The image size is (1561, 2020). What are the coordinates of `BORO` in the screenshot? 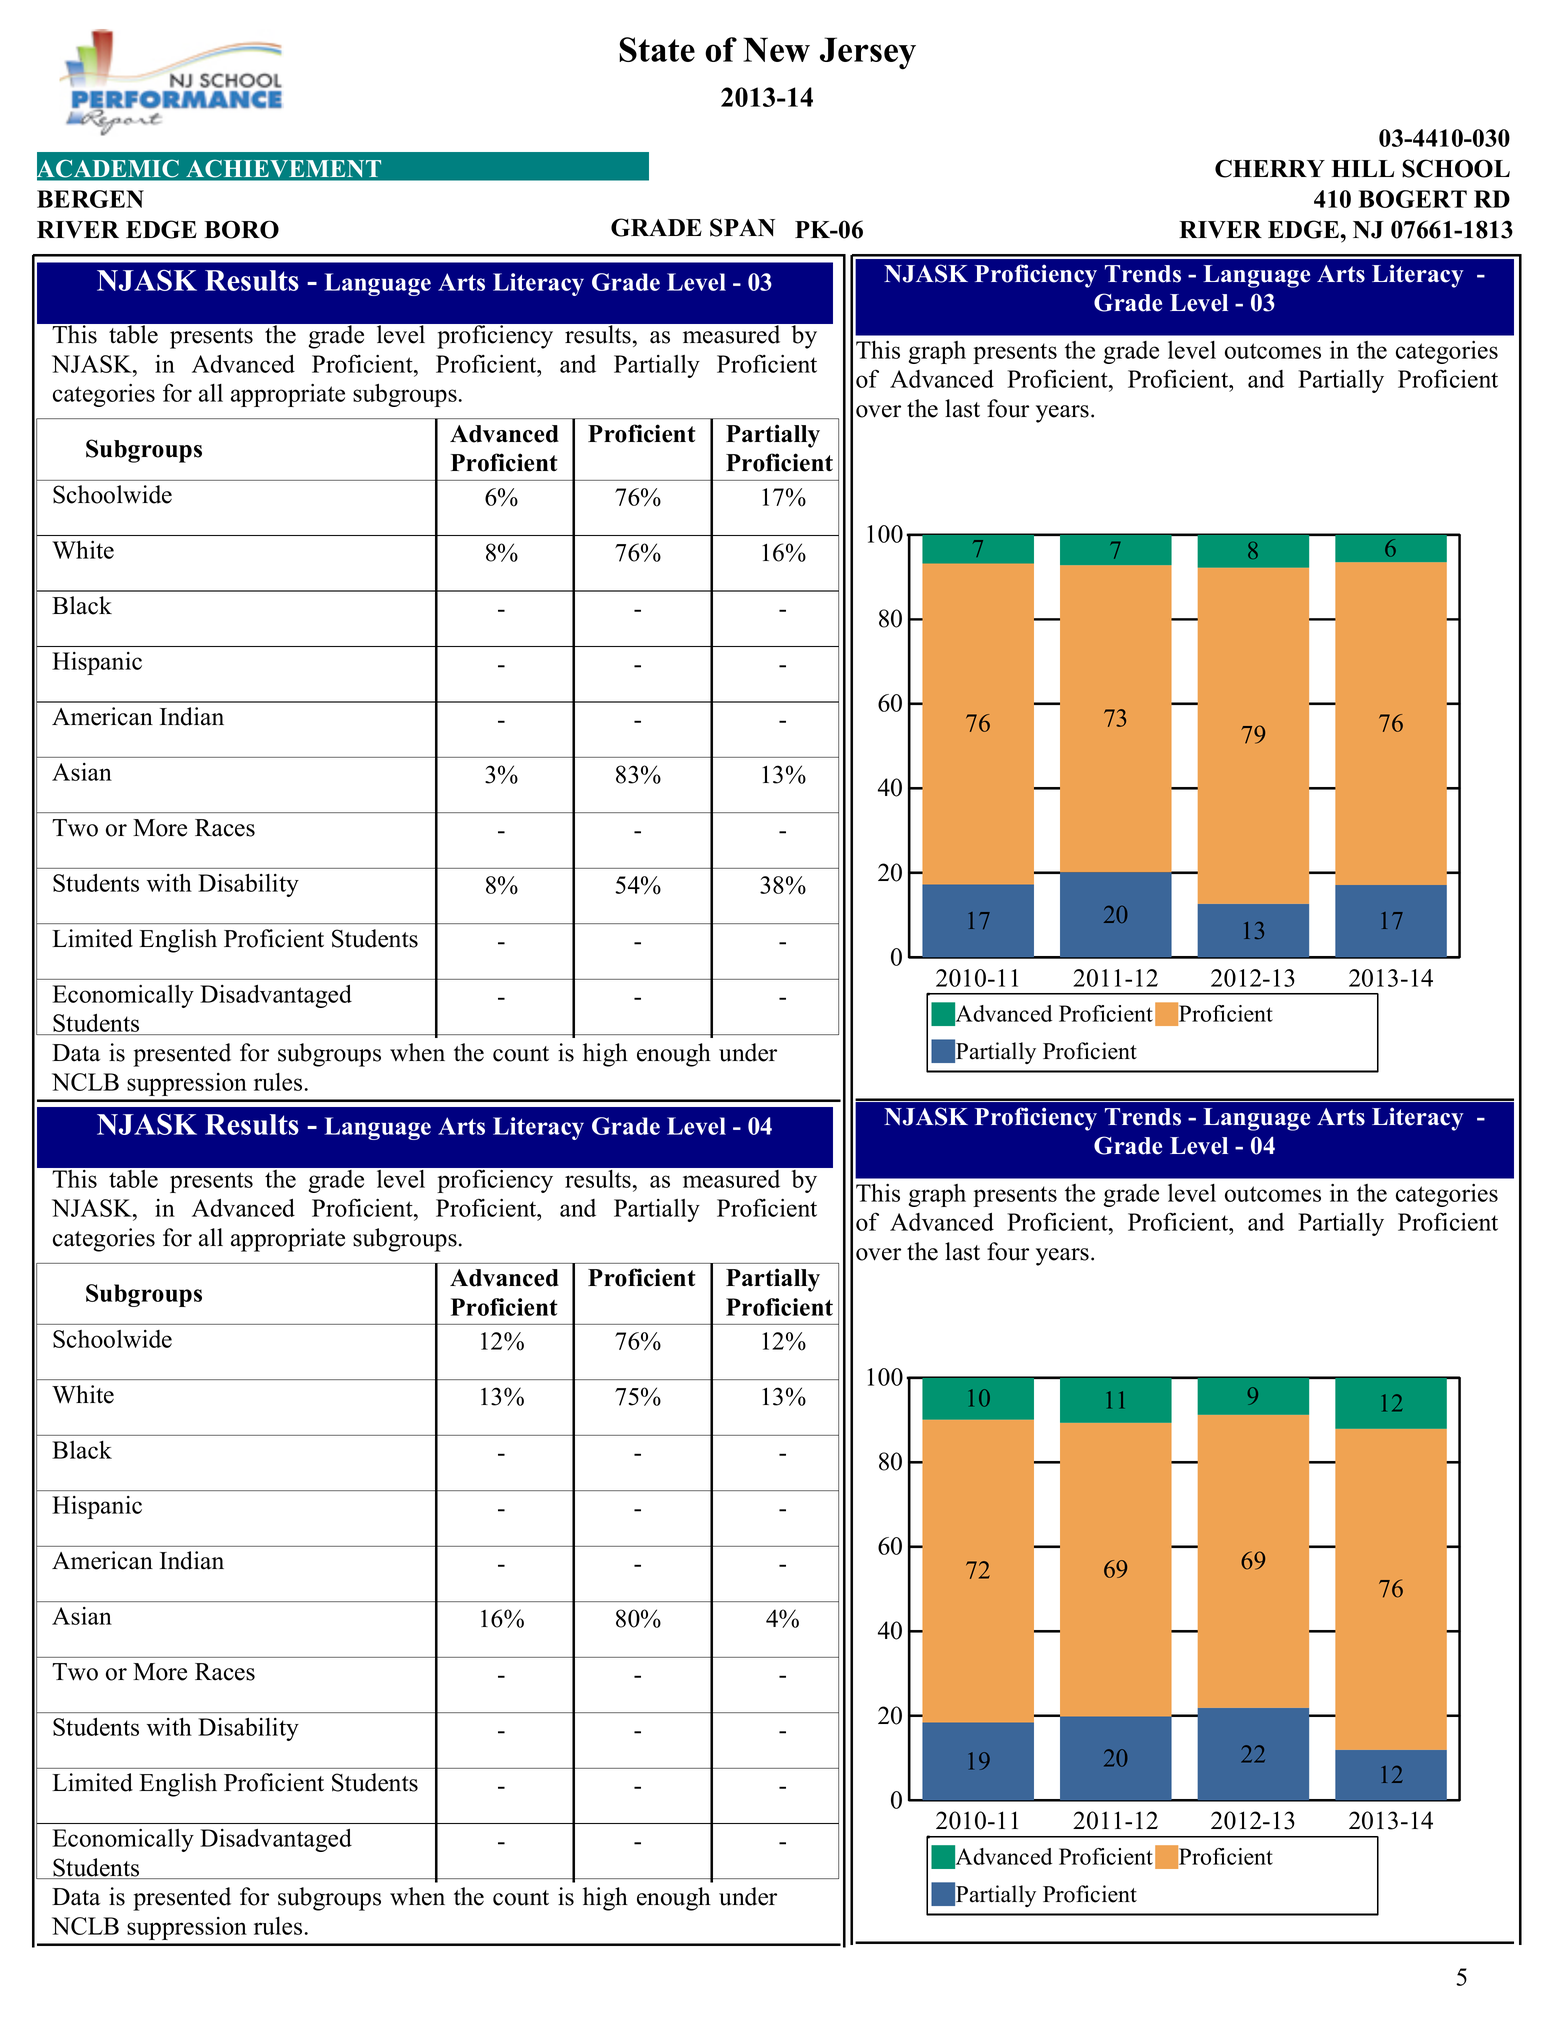 It's located at (241, 229).
